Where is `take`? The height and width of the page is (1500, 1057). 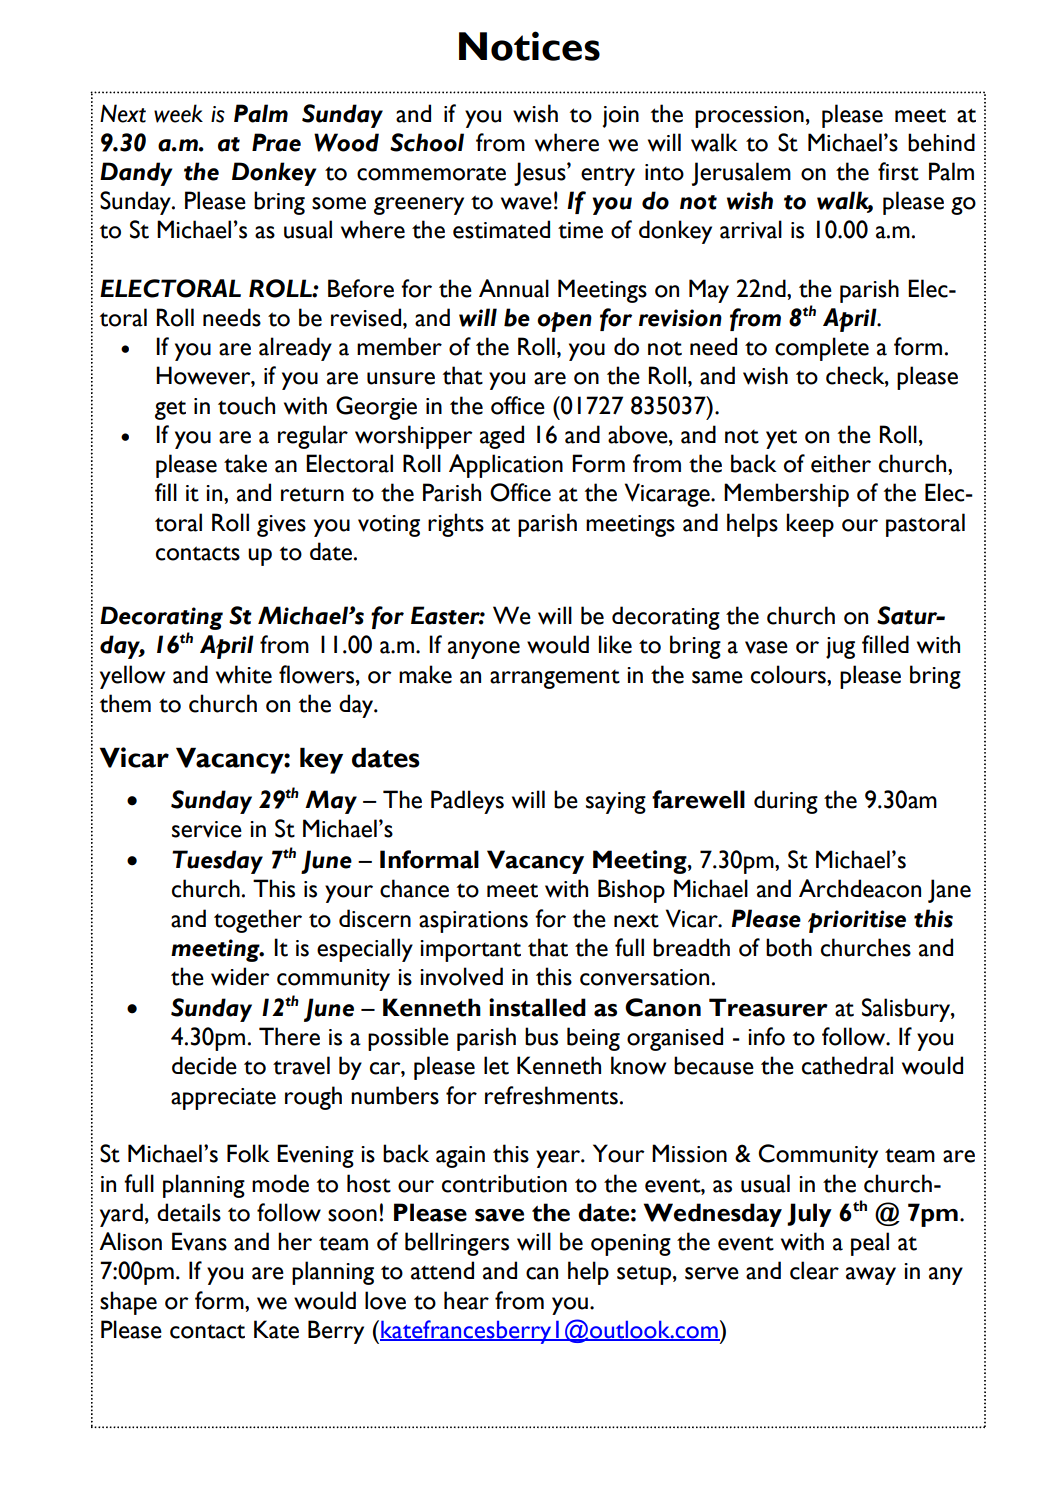 take is located at coordinates (245, 463).
